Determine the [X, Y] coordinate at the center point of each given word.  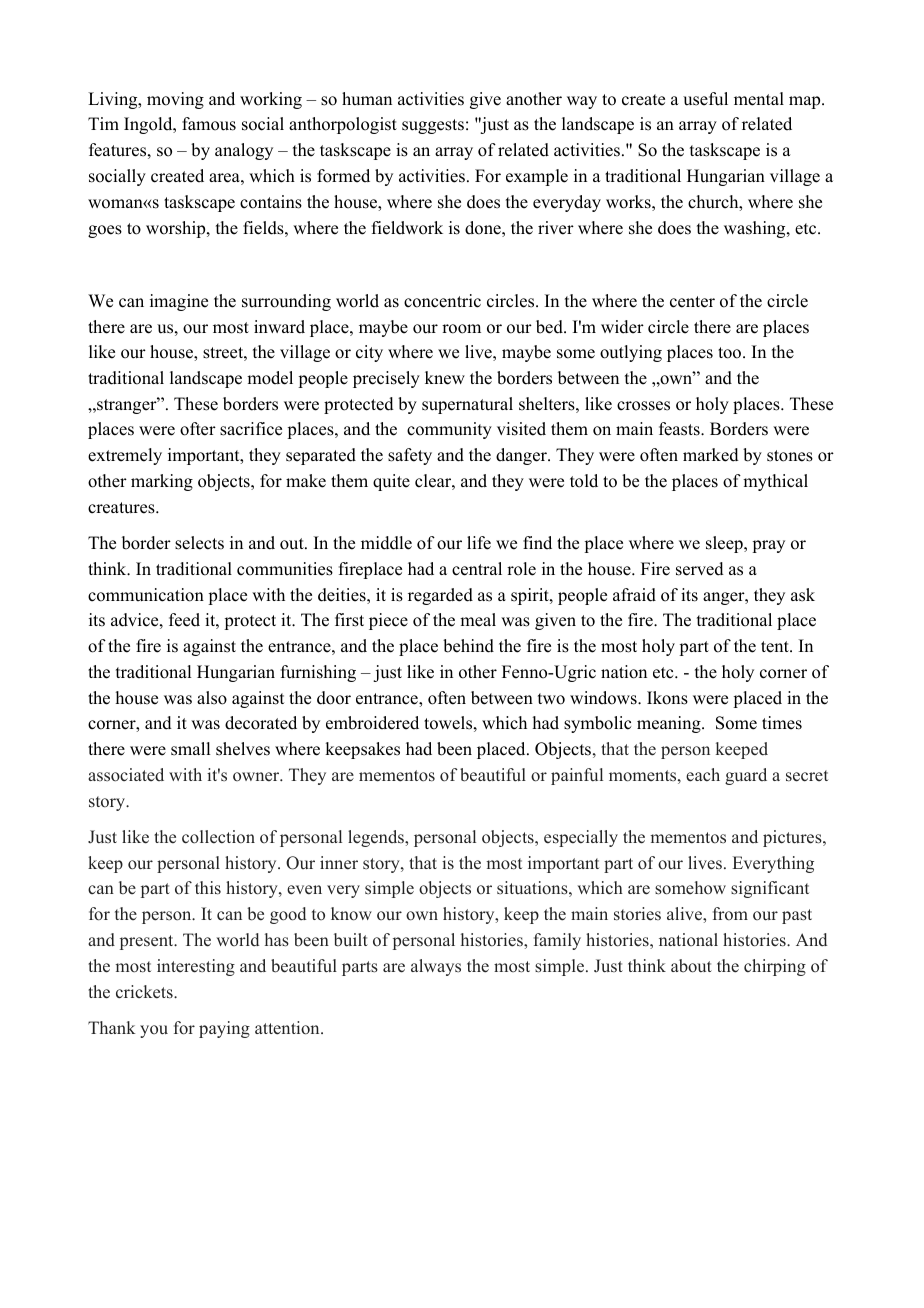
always [436, 967]
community [449, 430]
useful [705, 99]
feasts [680, 429]
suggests [433, 126]
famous [209, 124]
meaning [670, 724]
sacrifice [251, 429]
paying [224, 1029]
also [212, 698]
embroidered [372, 723]
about [691, 966]
